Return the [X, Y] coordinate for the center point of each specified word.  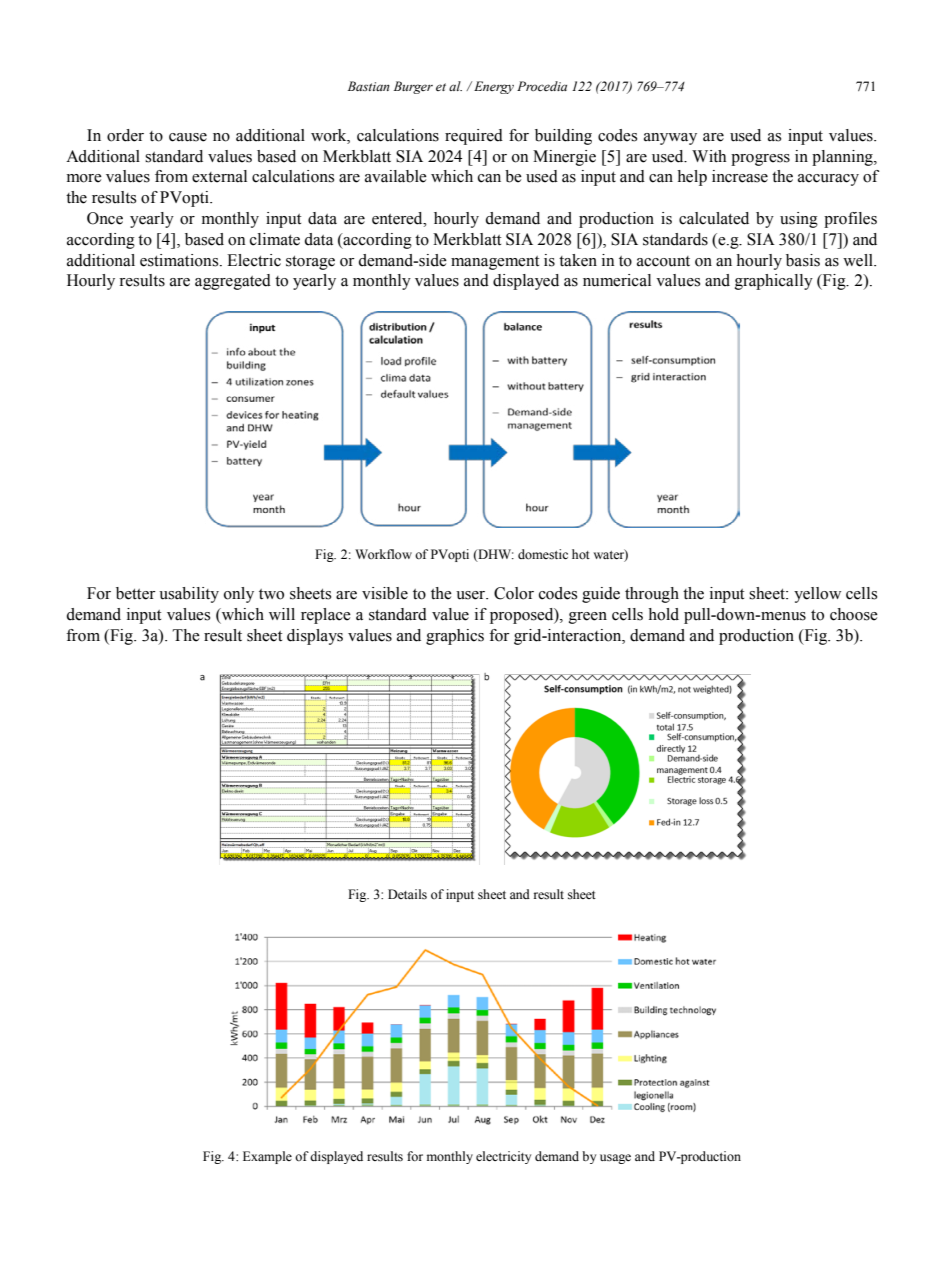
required [474, 137]
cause [188, 137]
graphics [455, 637]
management [495, 263]
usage [615, 1159]
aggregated [233, 282]
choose [854, 614]
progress [760, 160]
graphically [774, 282]
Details [407, 894]
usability [189, 595]
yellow [817, 595]
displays [315, 637]
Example [267, 1157]
